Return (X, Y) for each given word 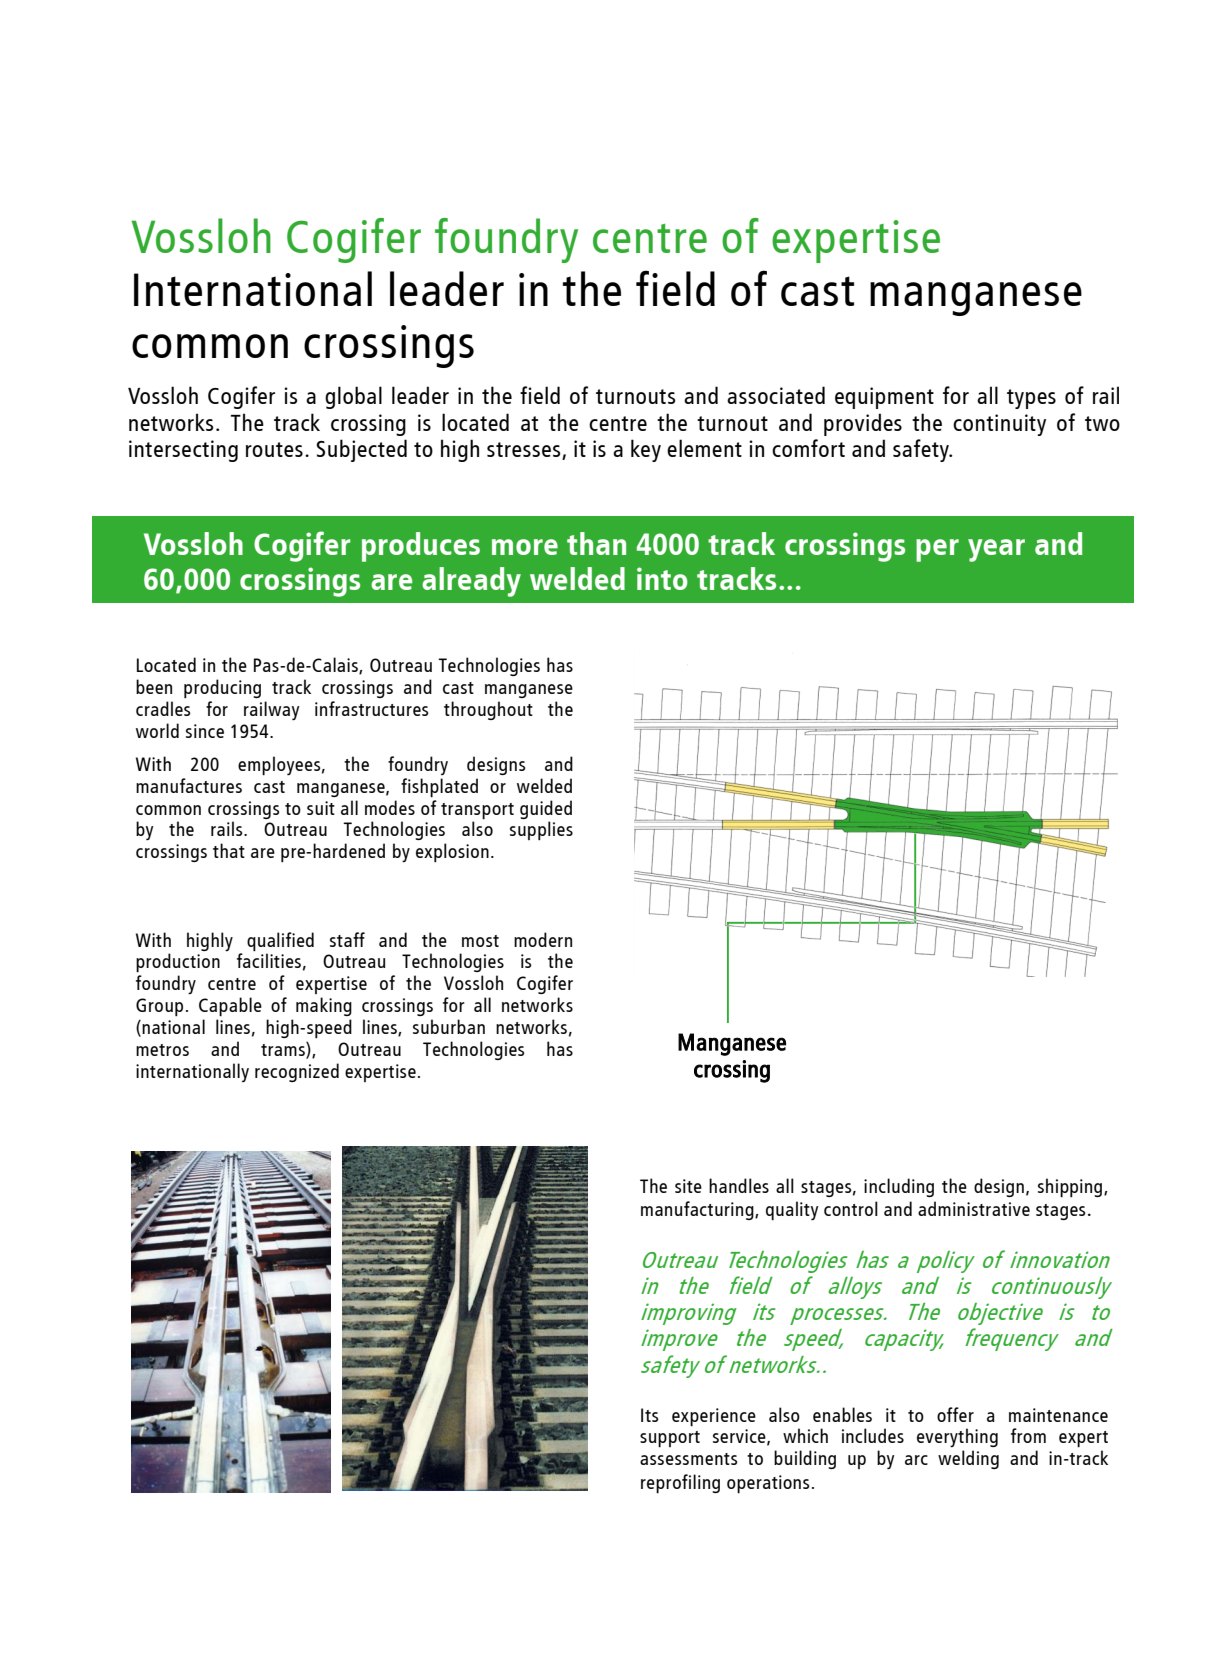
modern (543, 939)
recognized (297, 1072)
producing (222, 688)
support (670, 1439)
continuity (999, 425)
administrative (974, 1208)
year (996, 550)
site (688, 1186)
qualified (280, 941)
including (899, 1187)
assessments (688, 1459)
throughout (488, 710)
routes (274, 449)
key (646, 450)
